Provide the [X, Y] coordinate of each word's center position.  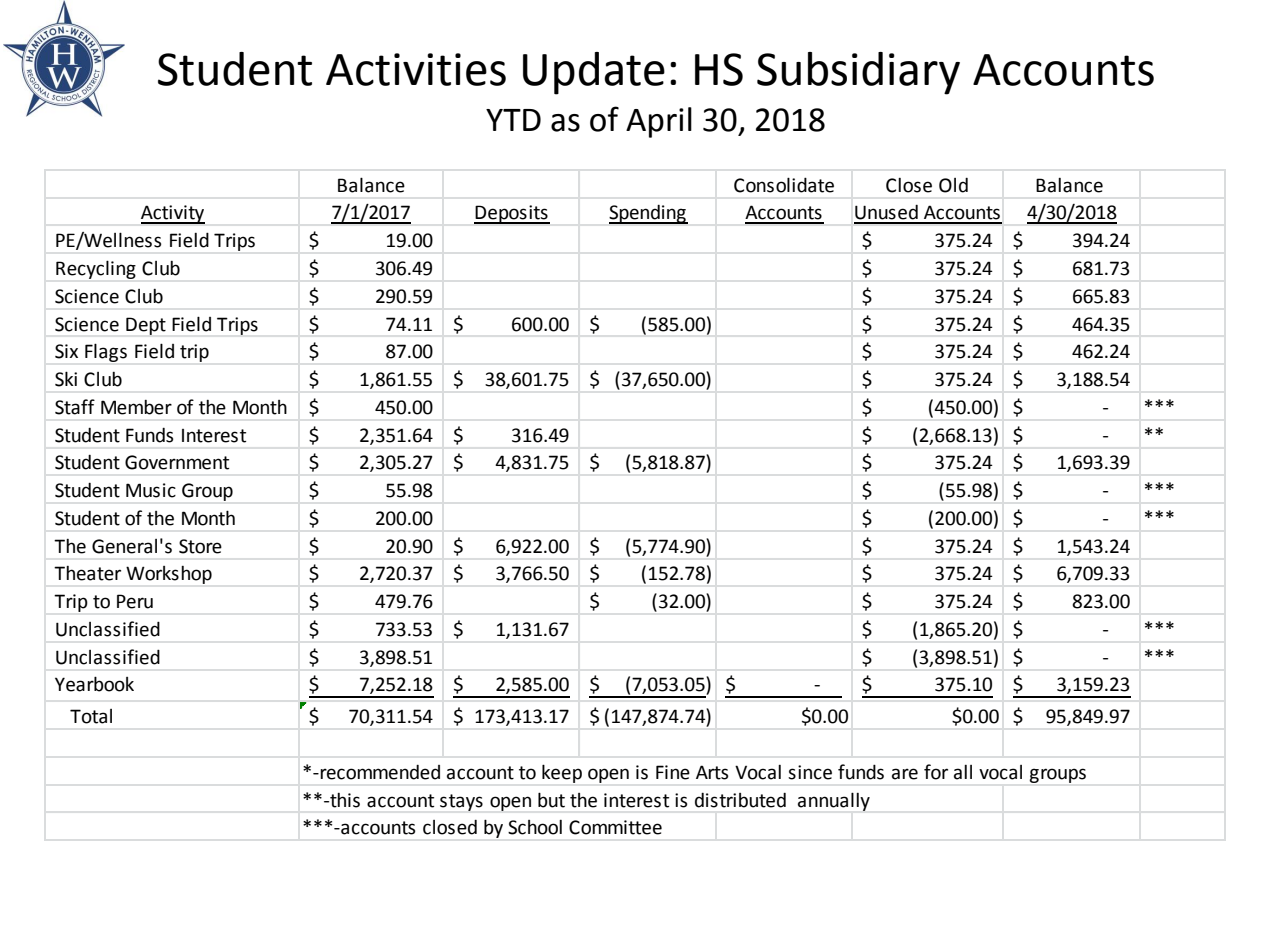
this [344, 800]
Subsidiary [858, 73]
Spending [648, 214]
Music [151, 490]
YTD [513, 120]
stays [461, 802]
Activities [416, 69]
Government [177, 462]
